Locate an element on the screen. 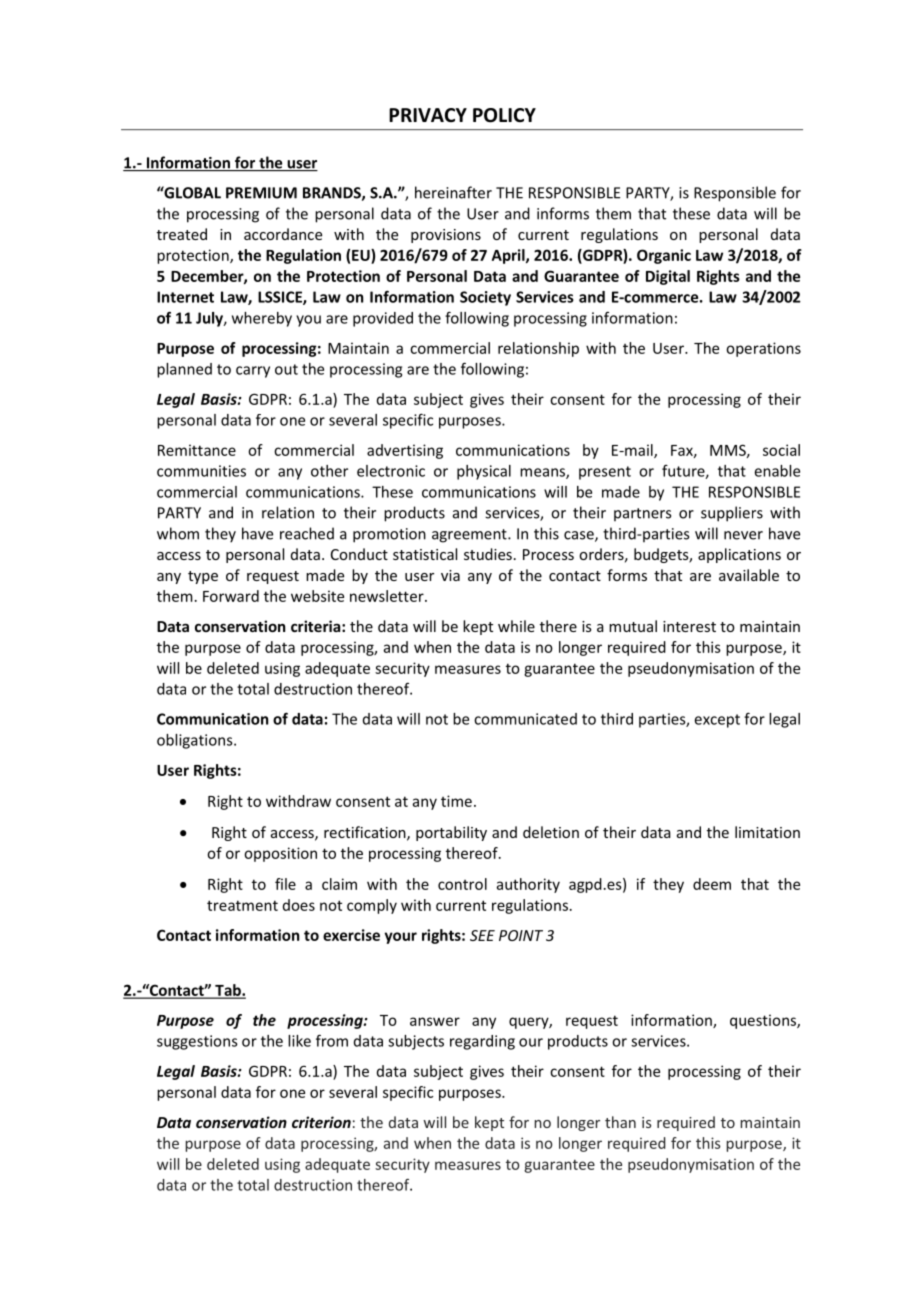 Image resolution: width=924 pixels, height=1308 pixels. like is located at coordinates (299, 1041).
